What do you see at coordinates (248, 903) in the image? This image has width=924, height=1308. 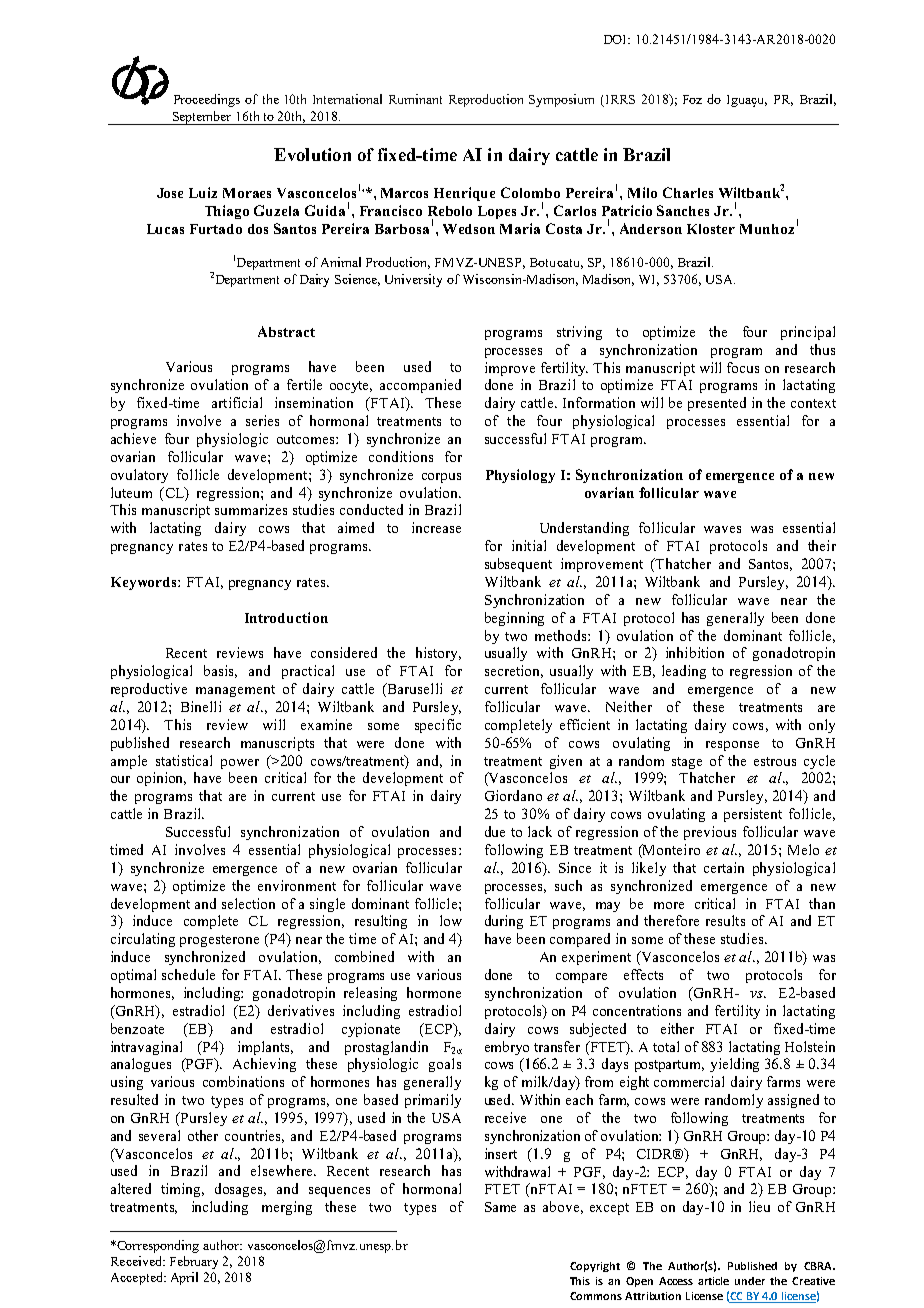 I see `selection` at bounding box center [248, 903].
